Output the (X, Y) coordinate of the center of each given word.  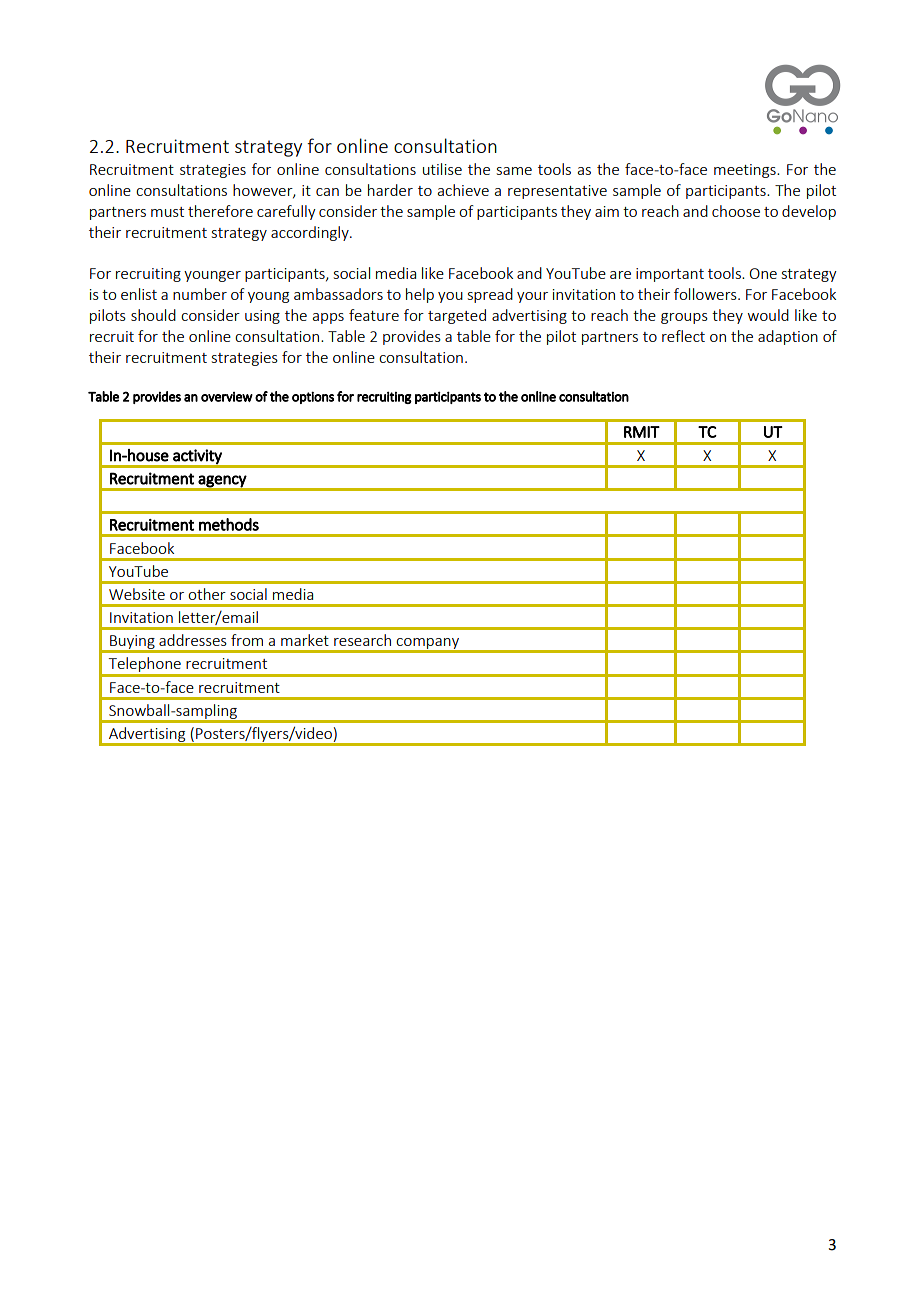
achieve (463, 190)
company (428, 645)
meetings (746, 171)
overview (227, 397)
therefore (220, 211)
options (313, 397)
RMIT (642, 432)
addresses (193, 640)
